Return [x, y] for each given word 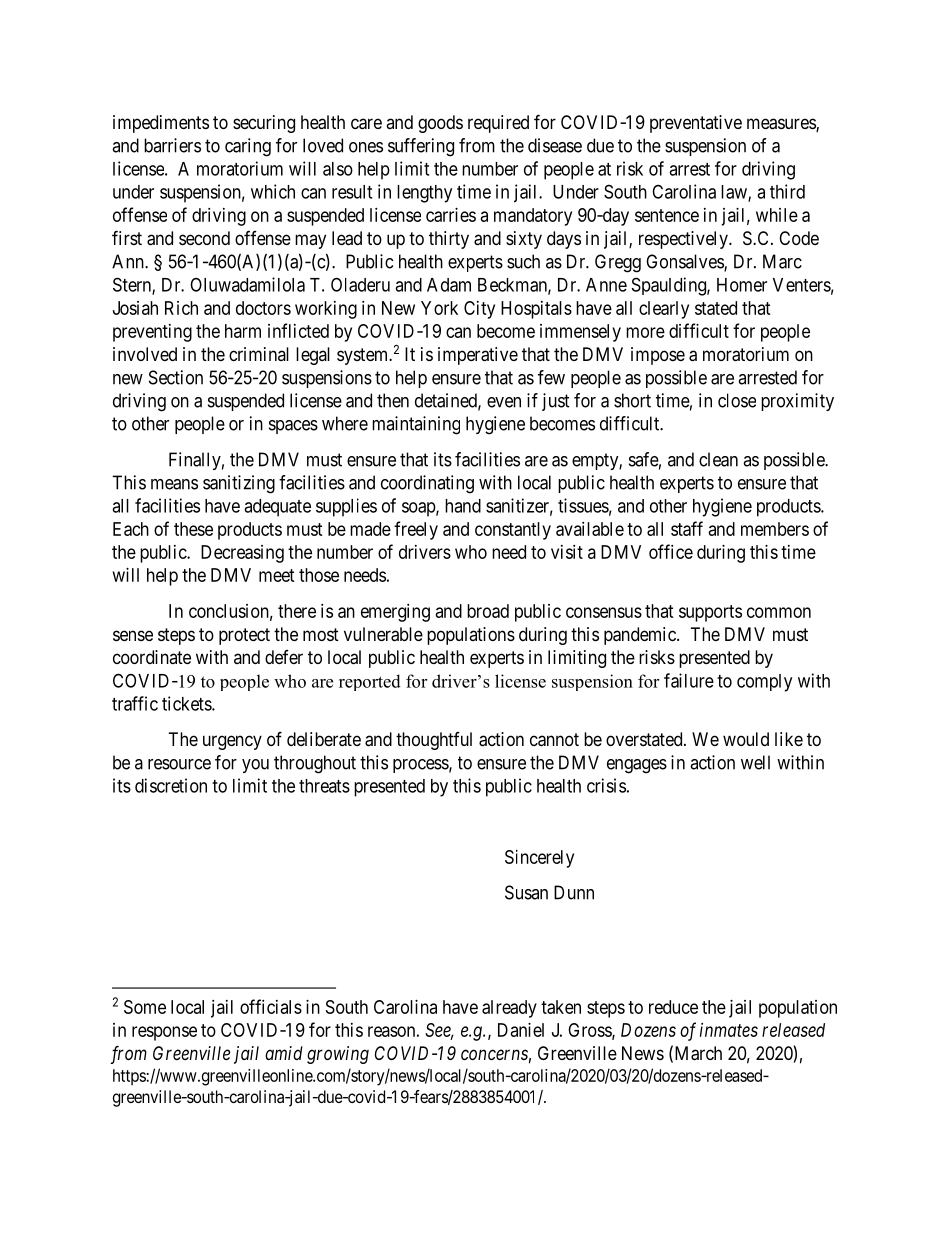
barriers [172, 145]
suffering [421, 147]
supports [710, 613]
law [735, 193]
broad [488, 611]
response [164, 1033]
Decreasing [242, 554]
